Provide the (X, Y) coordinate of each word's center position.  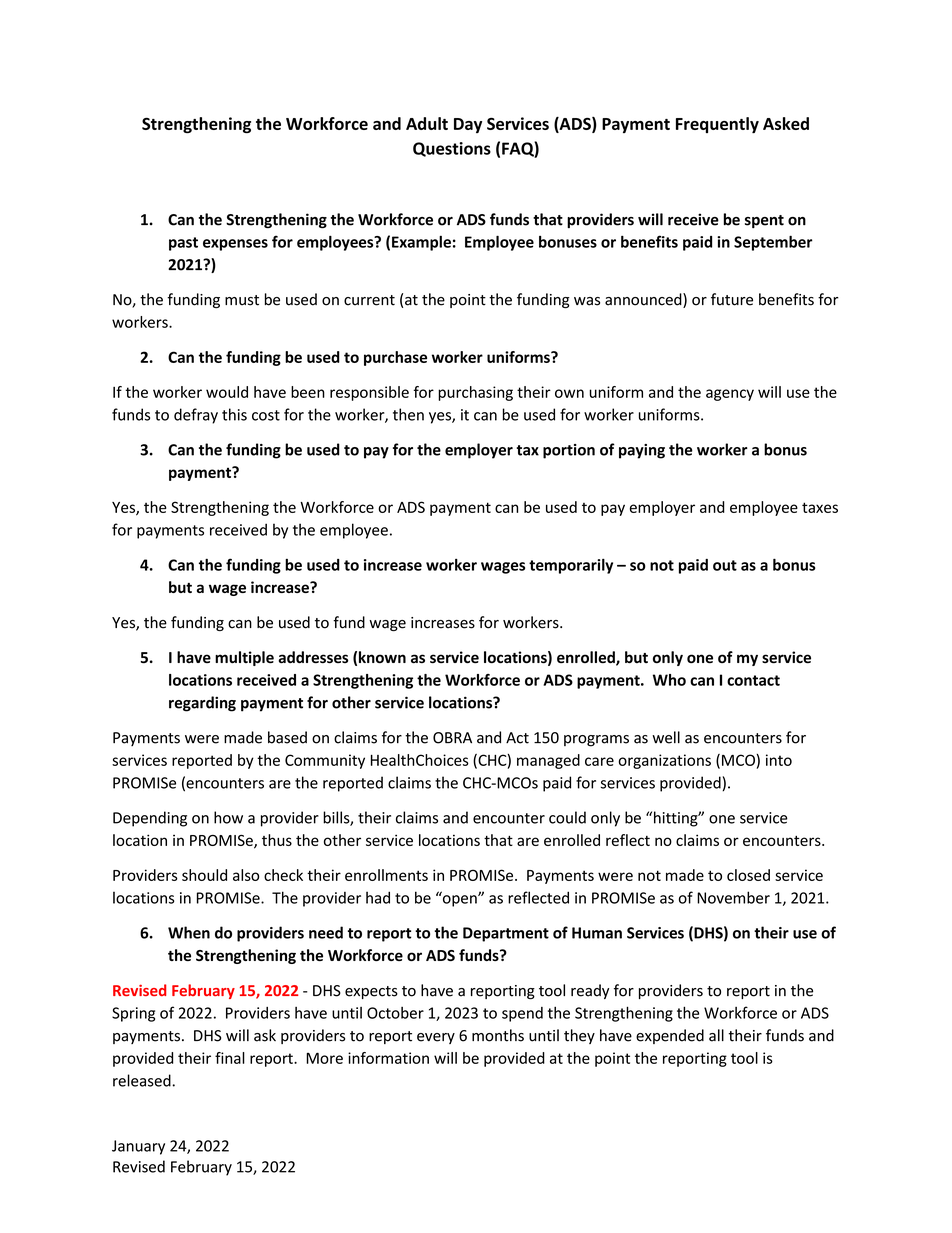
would (227, 392)
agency (730, 395)
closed (748, 875)
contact (753, 680)
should (204, 875)
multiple (244, 658)
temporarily (571, 566)
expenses (235, 245)
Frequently (717, 125)
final (230, 1058)
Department (506, 934)
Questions (452, 149)
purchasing (475, 393)
